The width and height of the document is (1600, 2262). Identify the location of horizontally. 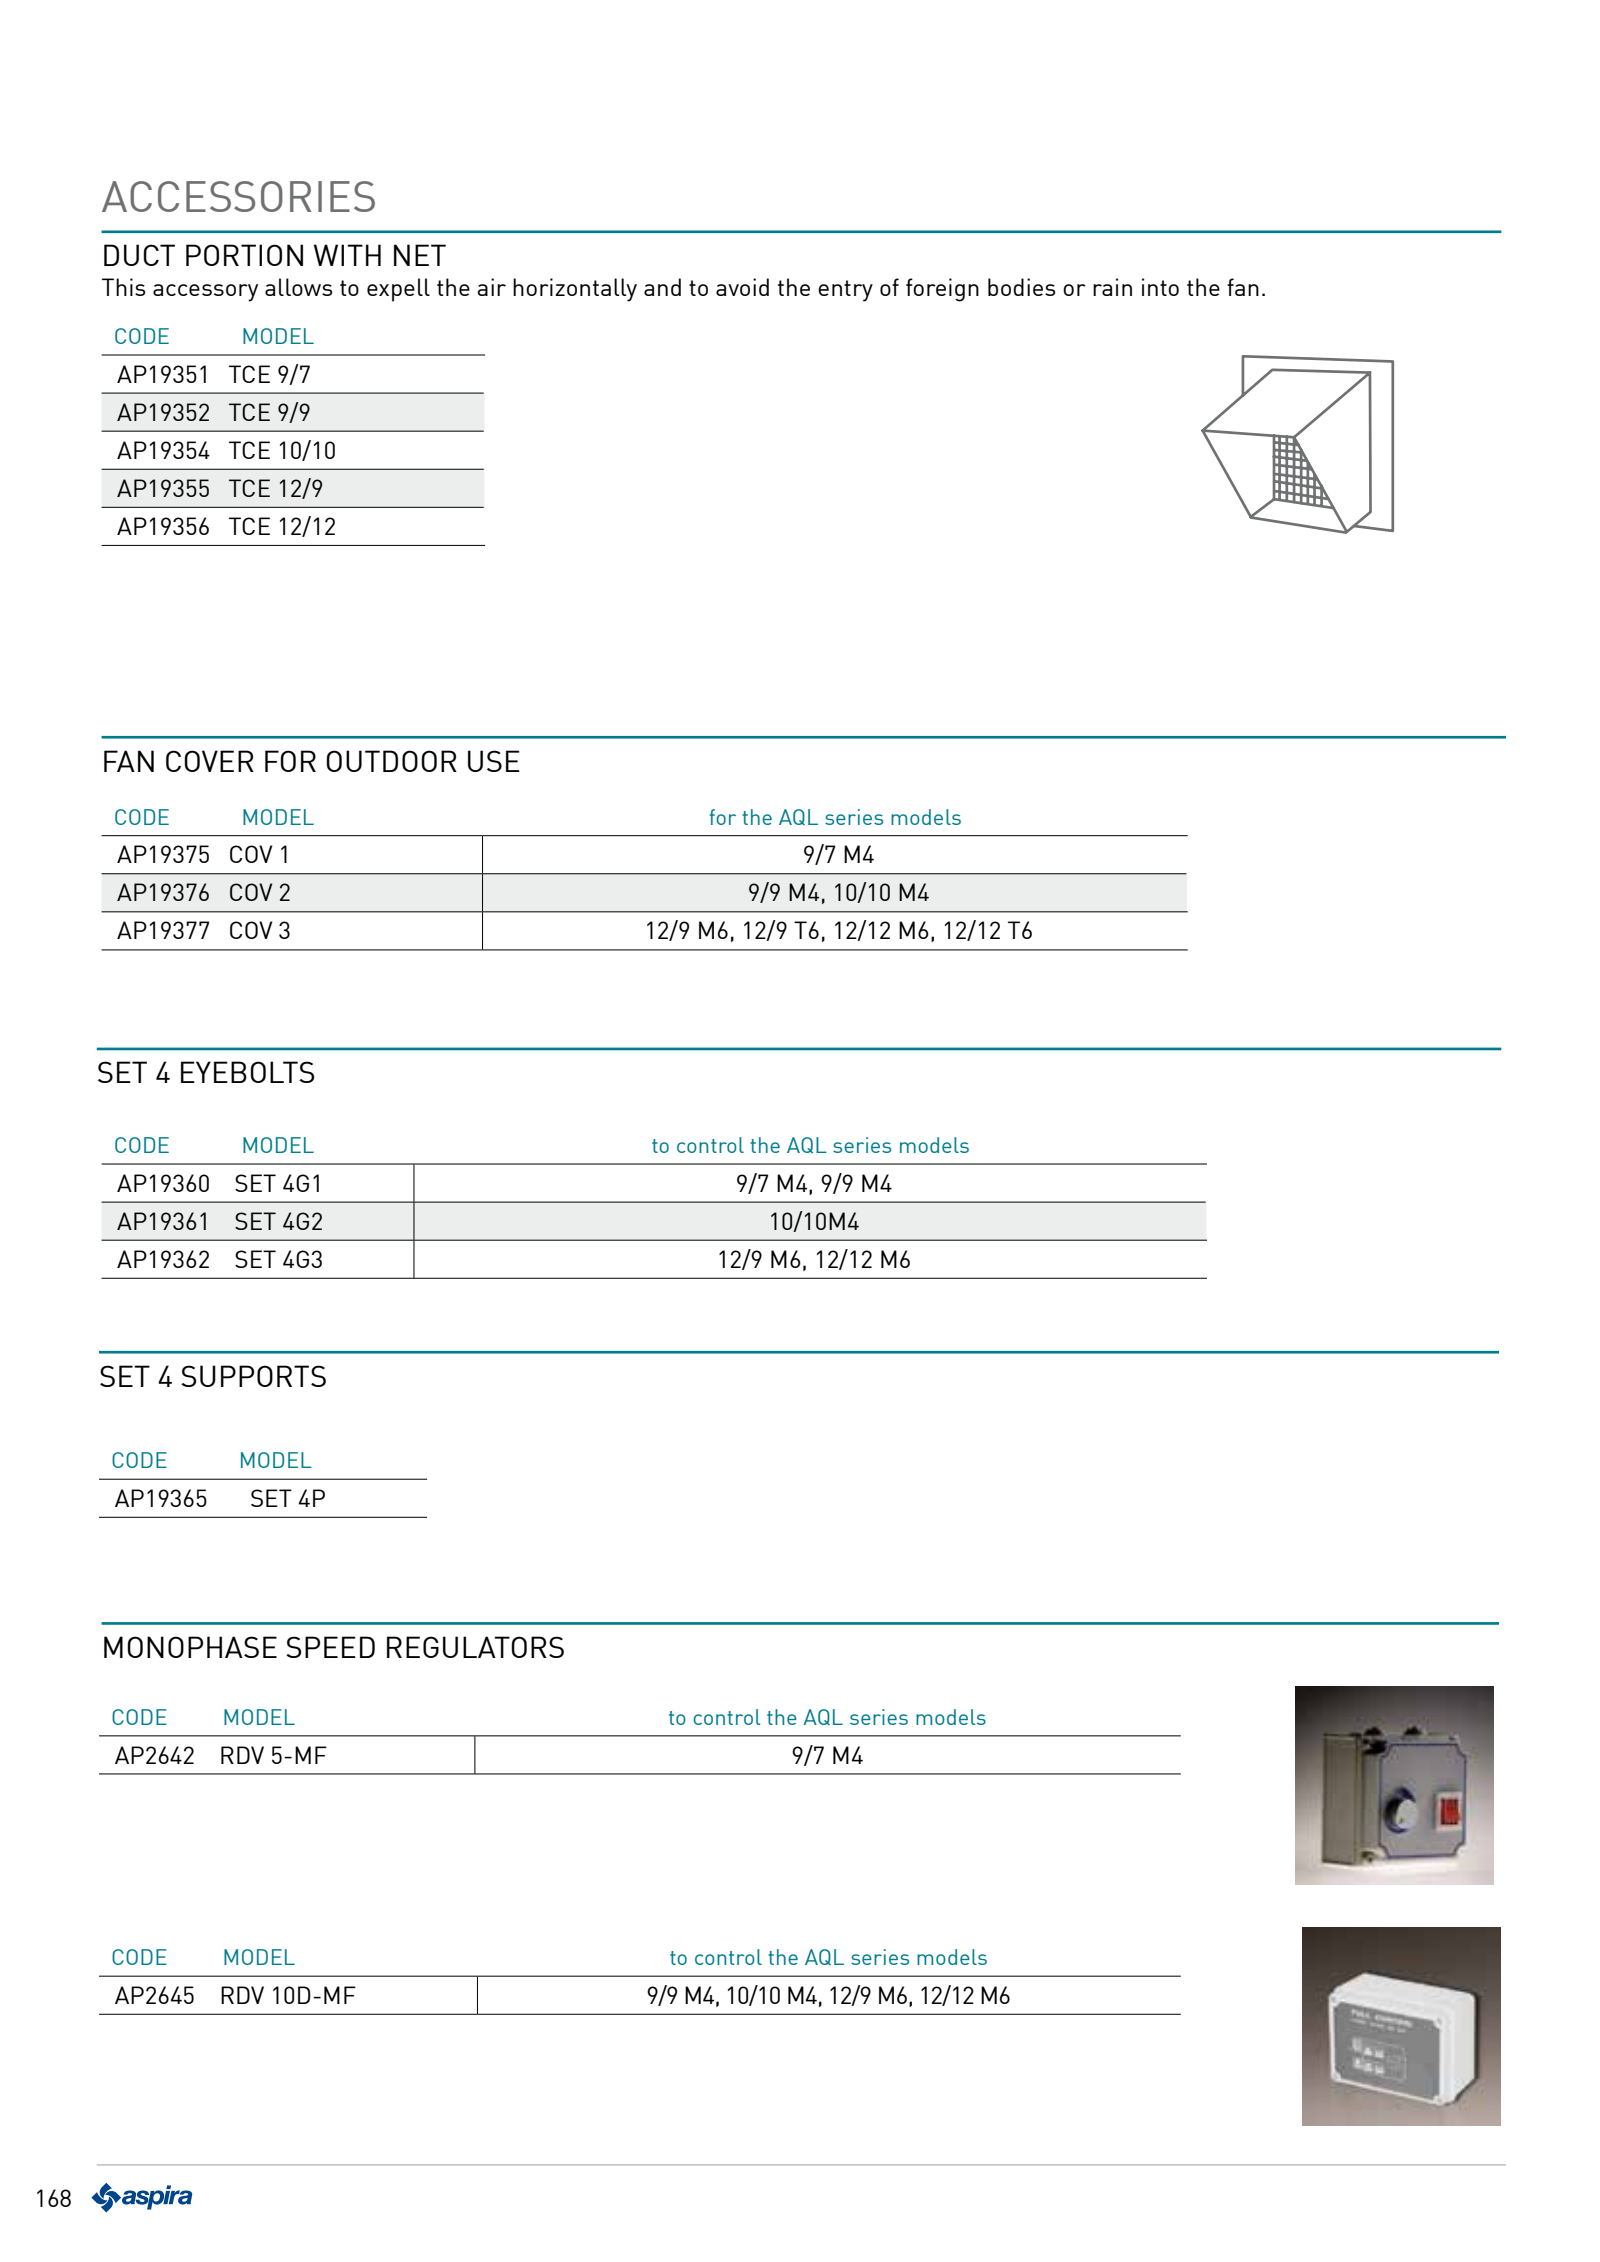
(575, 290).
